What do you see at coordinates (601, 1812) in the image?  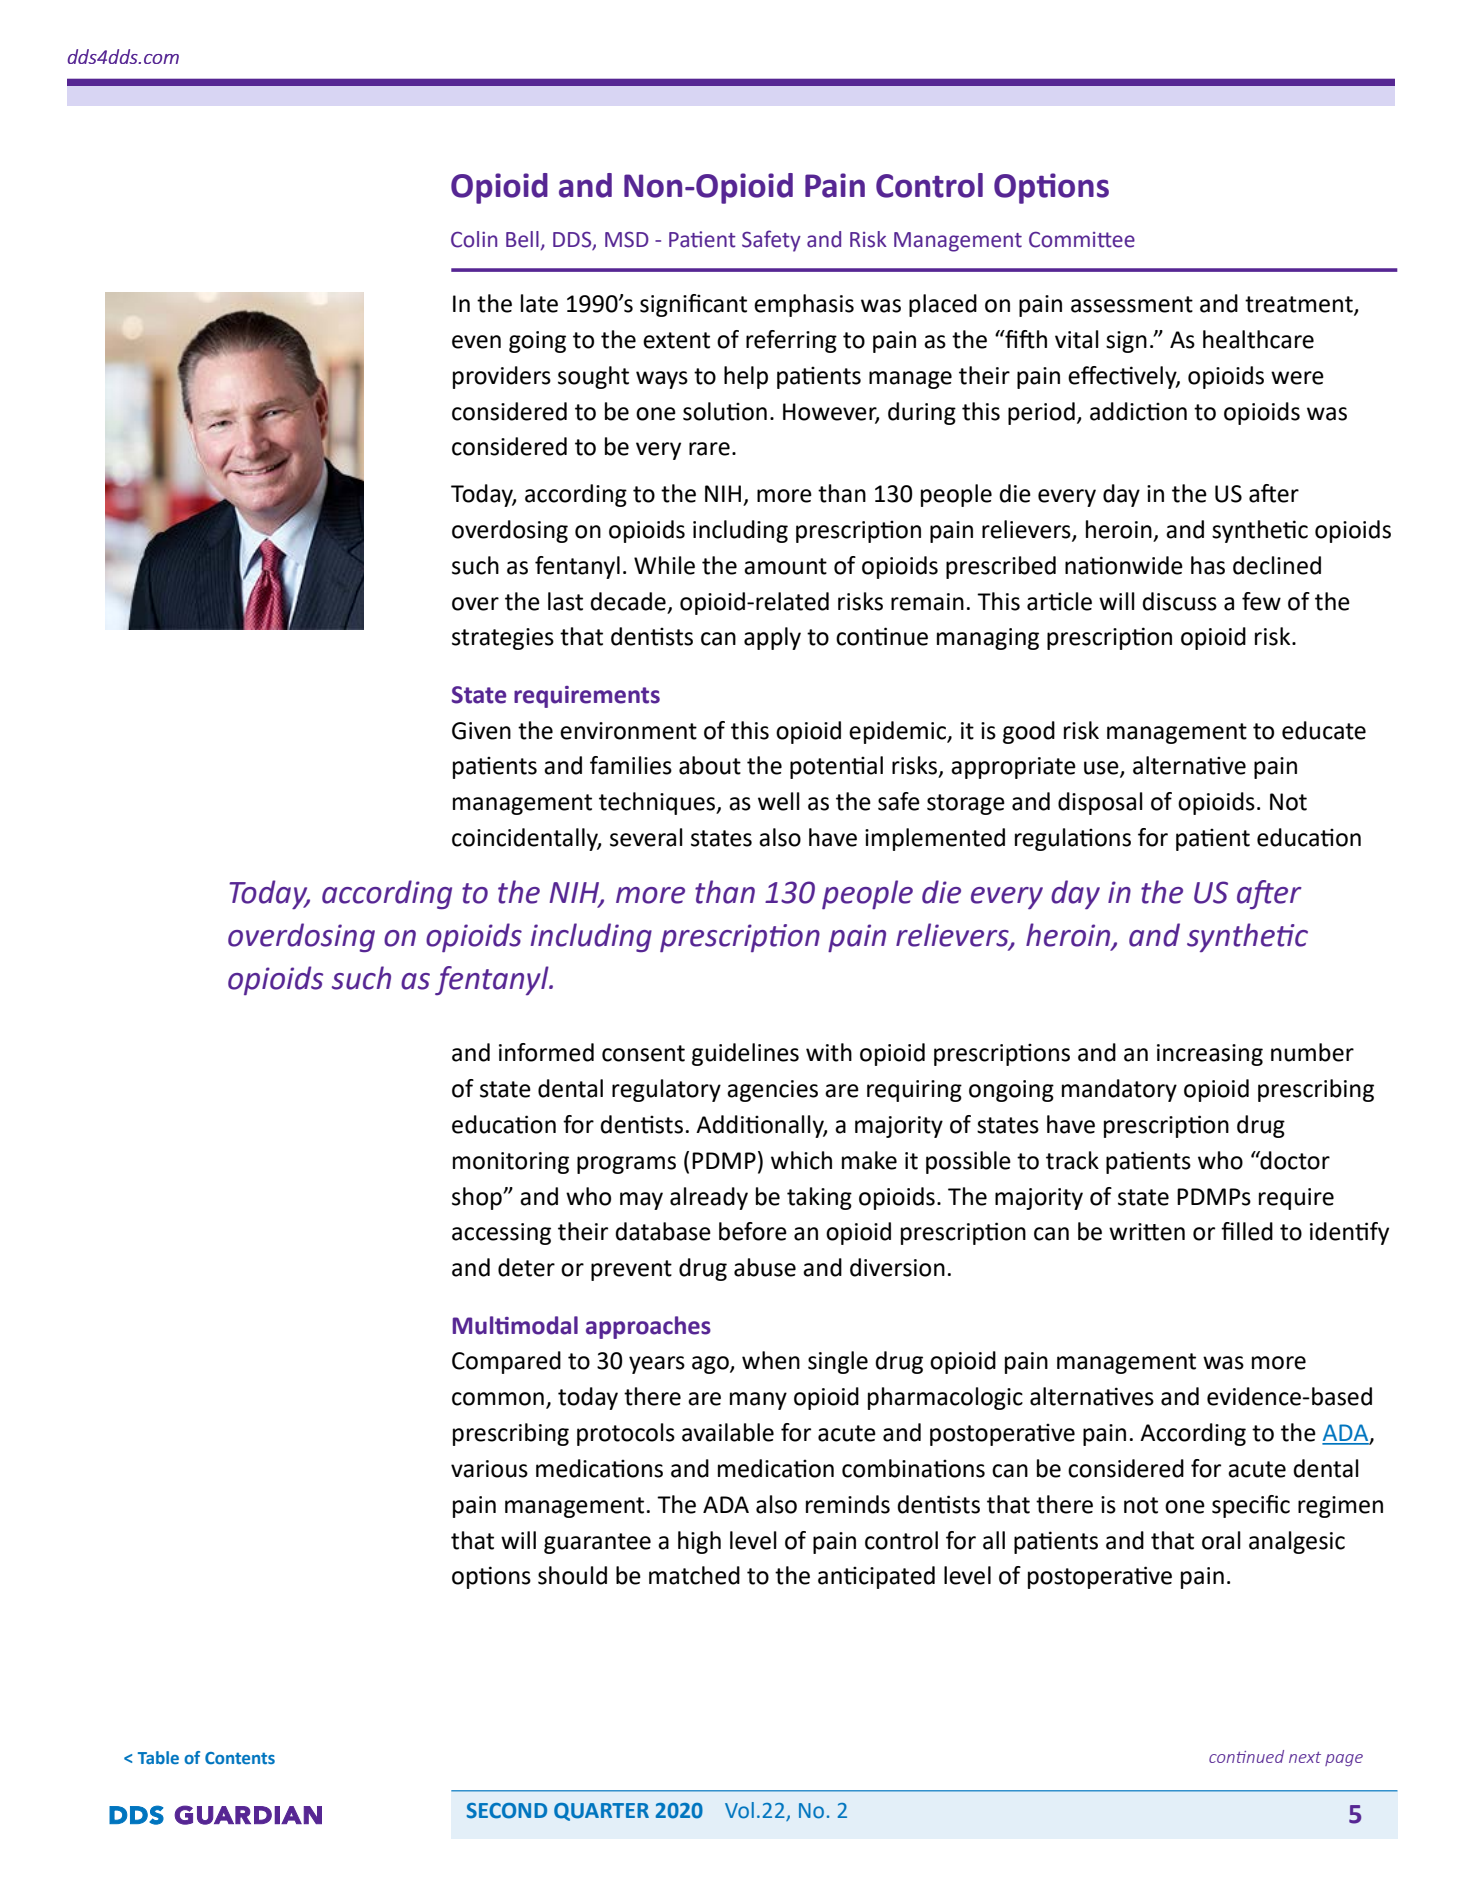 I see `QUARTER` at bounding box center [601, 1812].
